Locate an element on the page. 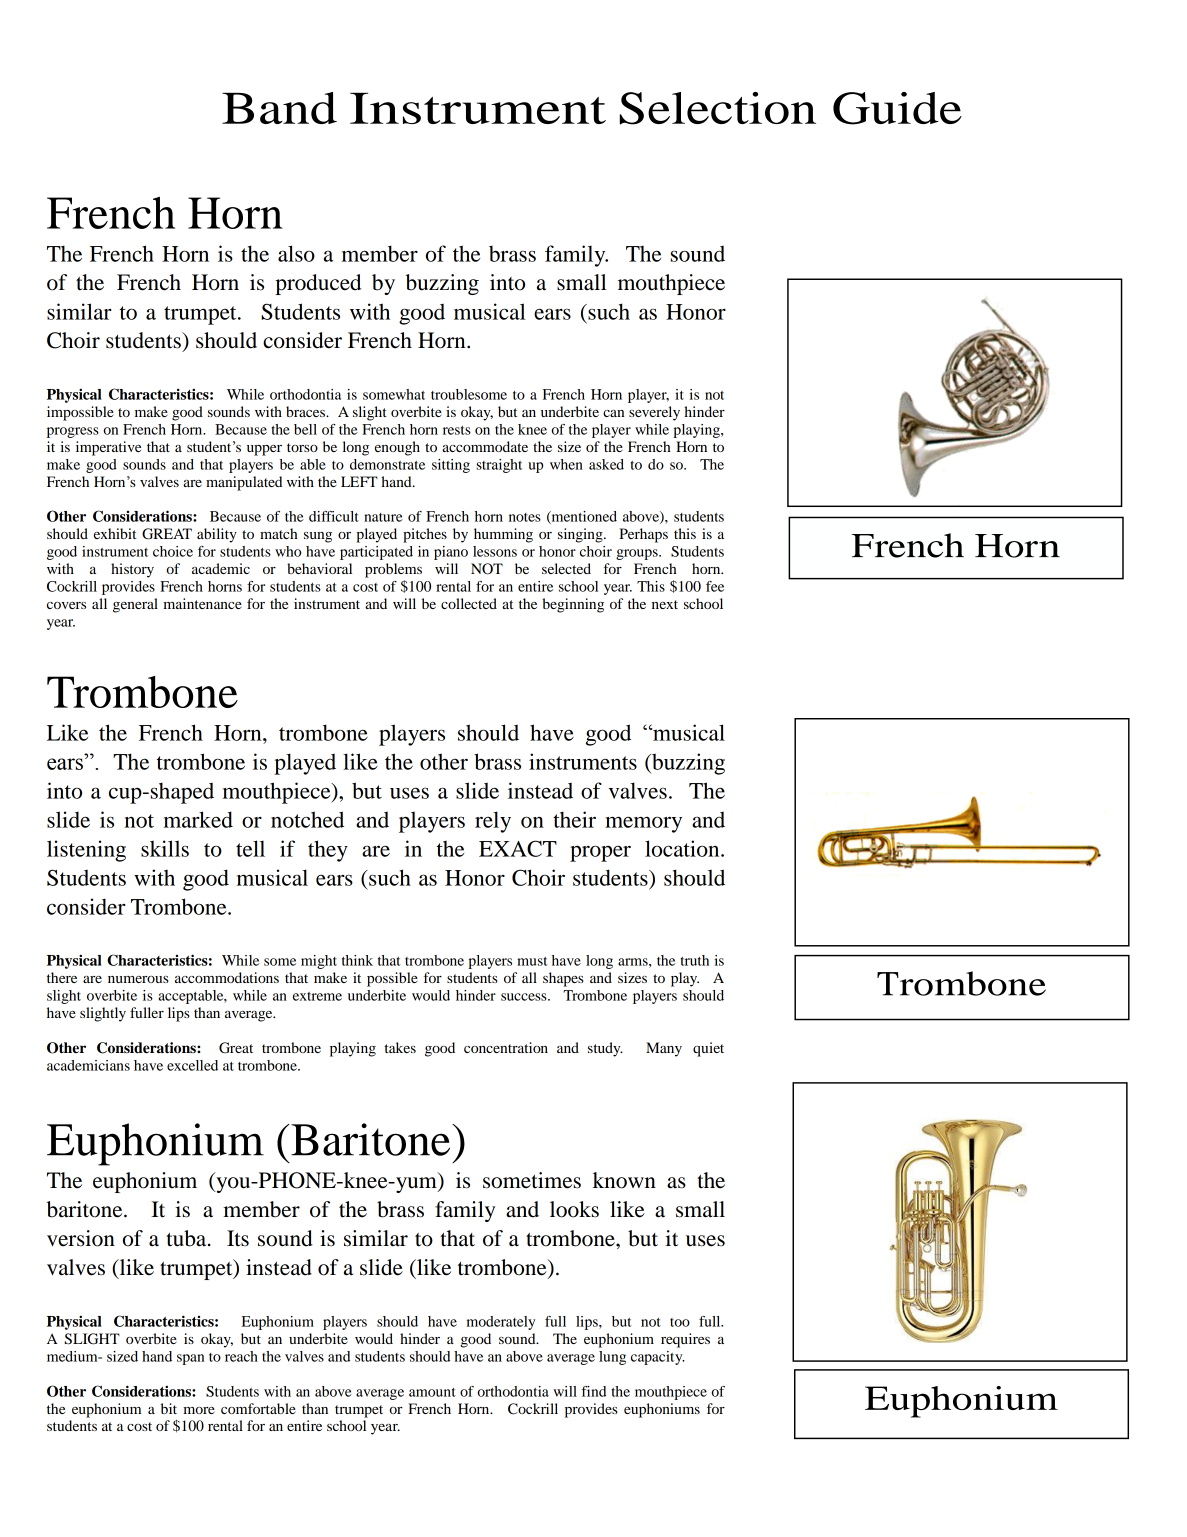 Image resolution: width=1187 pixels, height=1537 pixels. lessons is located at coordinates (495, 551).
